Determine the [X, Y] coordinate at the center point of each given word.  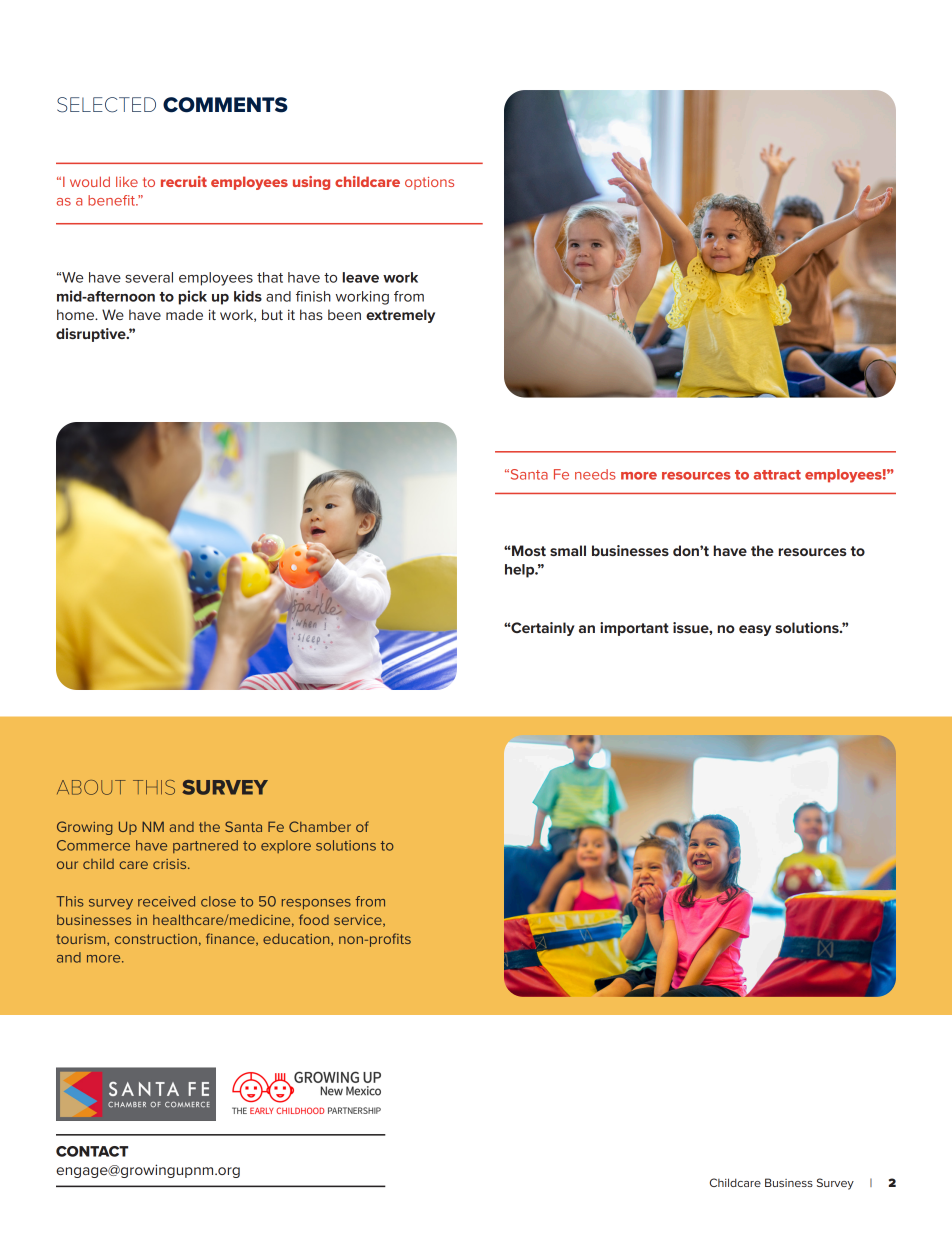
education [297, 940]
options [429, 183]
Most [528, 550]
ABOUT [91, 787]
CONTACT [92, 1151]
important [634, 629]
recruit [184, 181]
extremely [400, 316]
